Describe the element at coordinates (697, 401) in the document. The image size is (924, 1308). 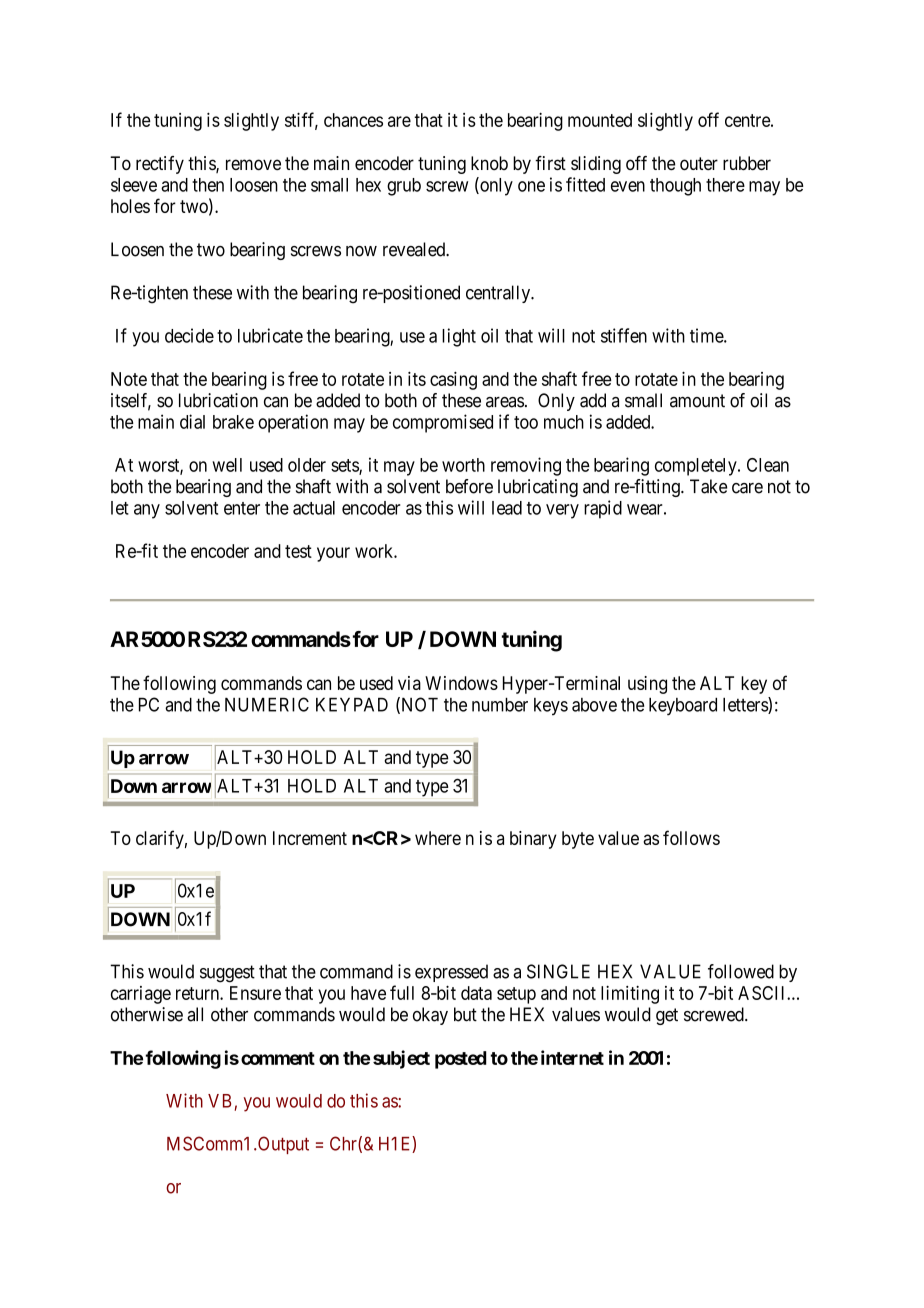
I see `amount` at that location.
